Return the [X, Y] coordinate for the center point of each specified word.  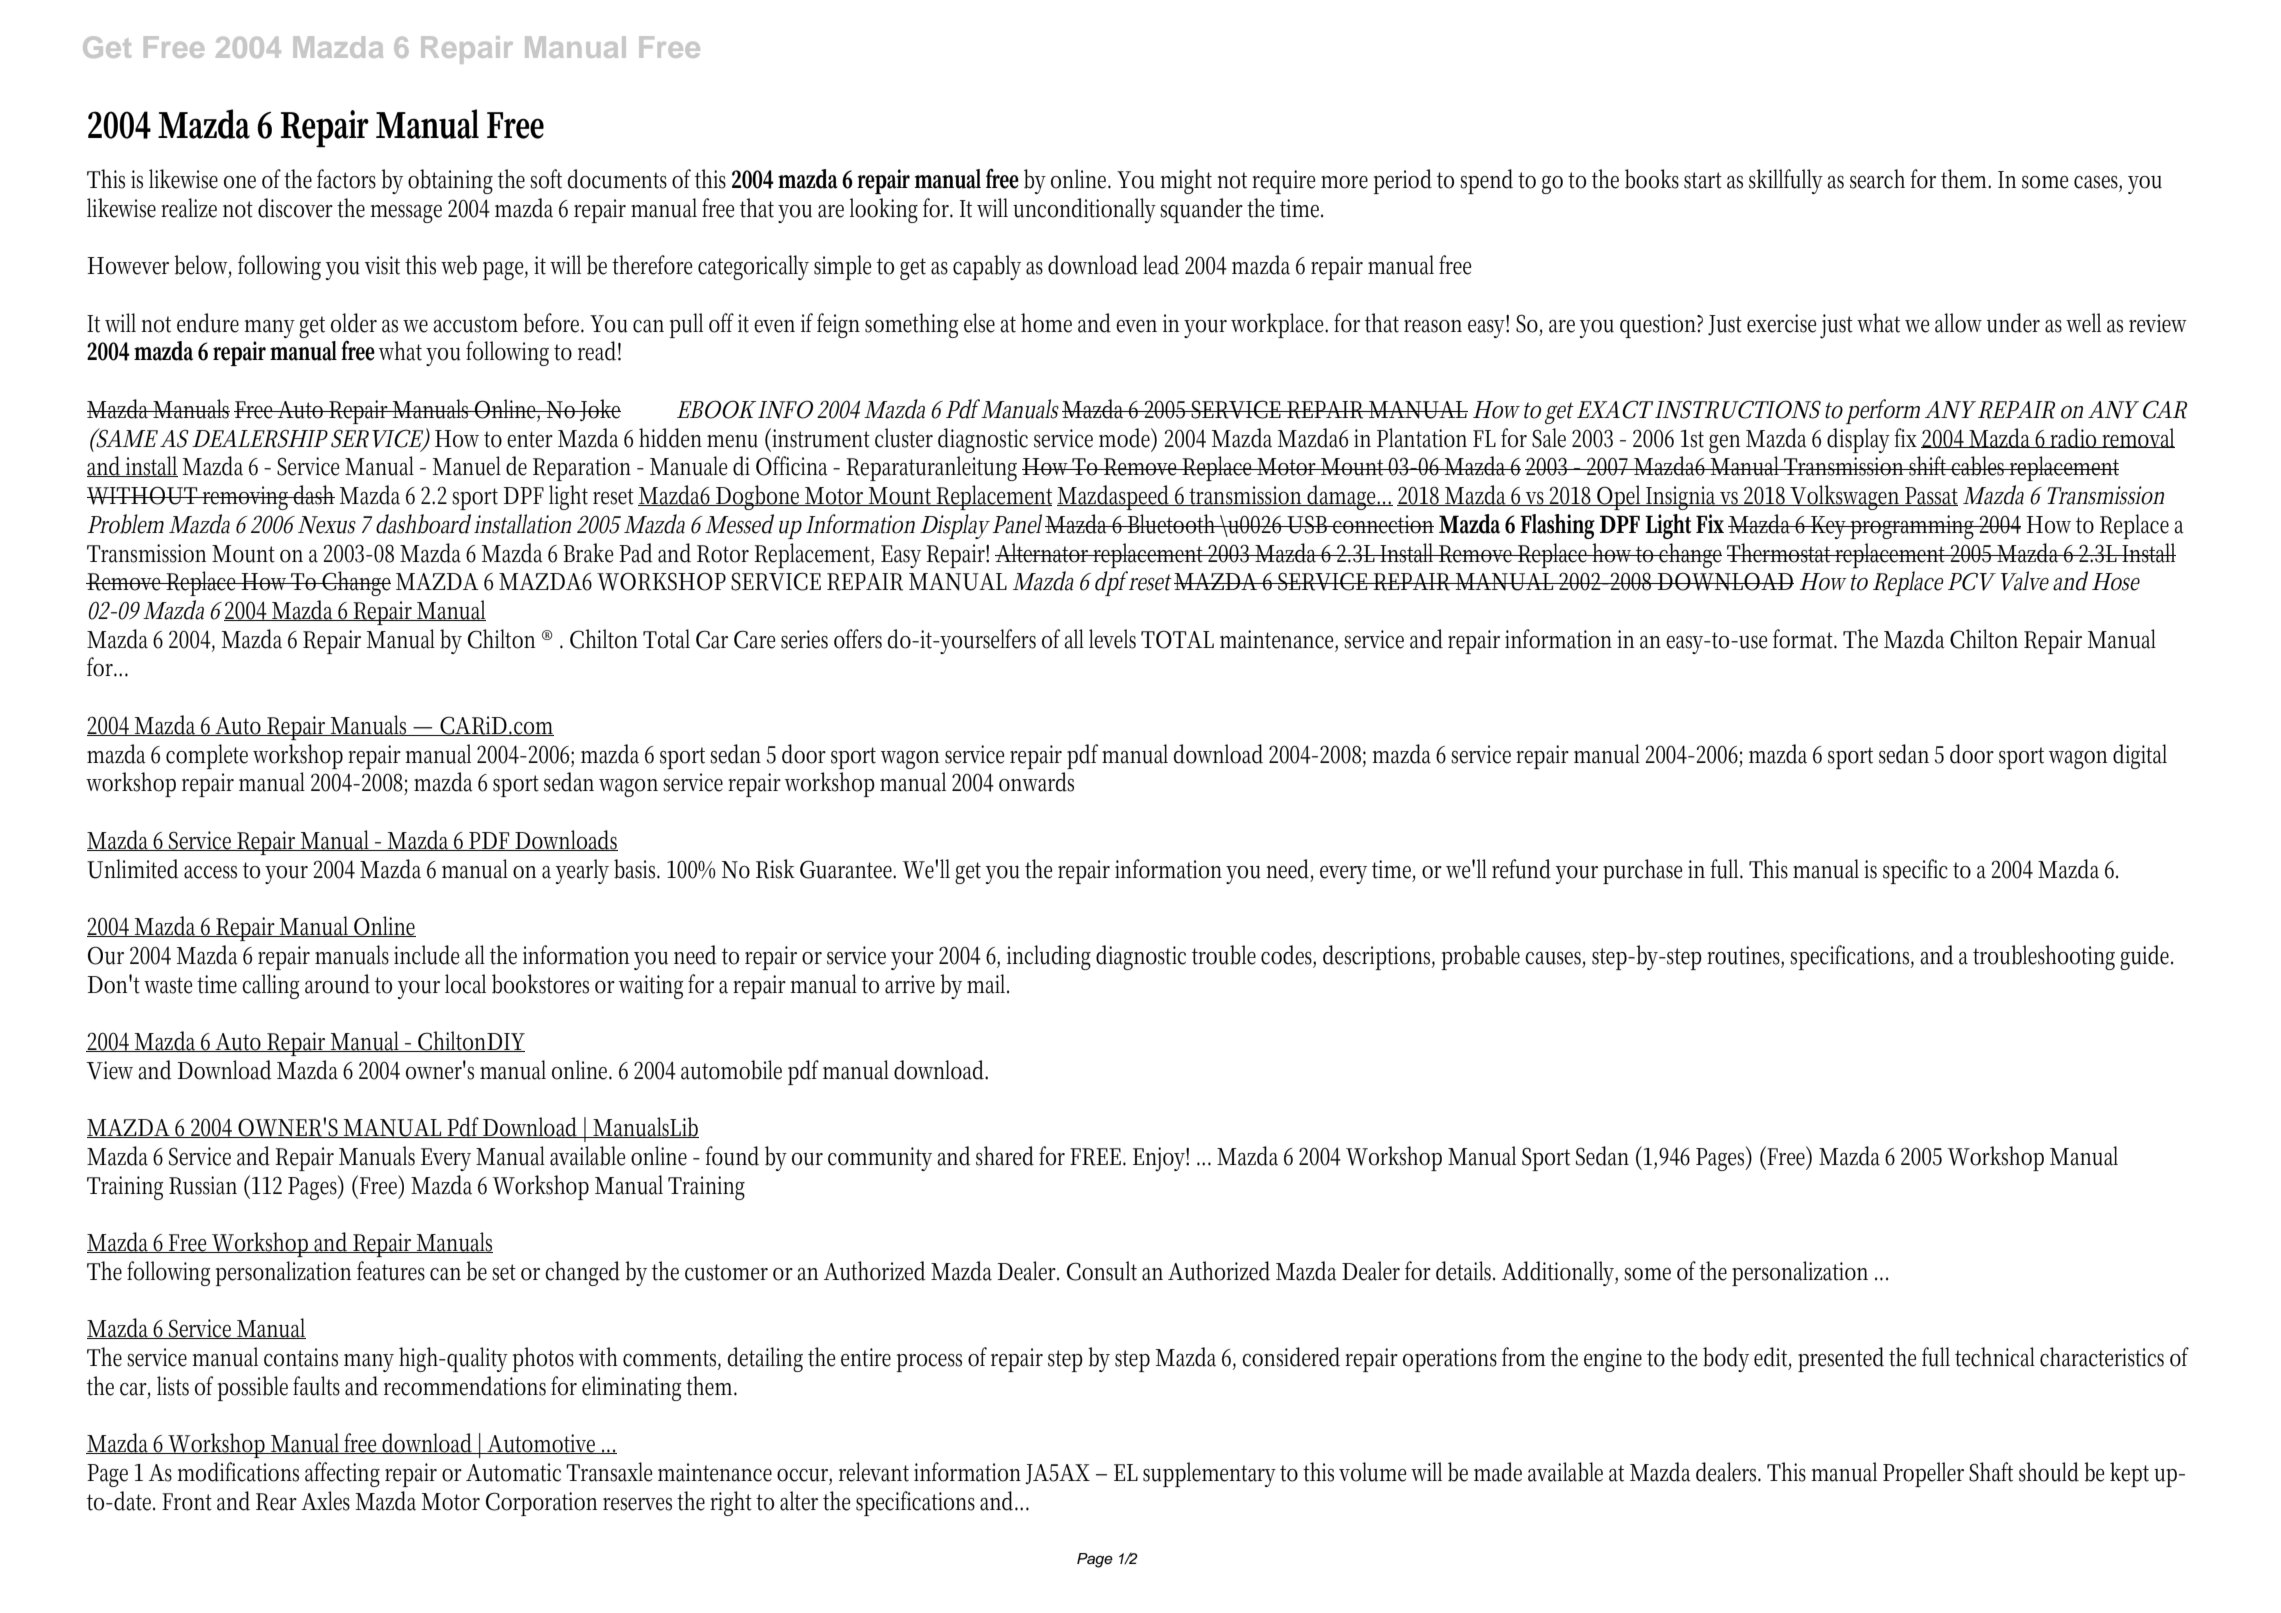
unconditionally [1084, 210]
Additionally [1560, 1273]
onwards [1036, 782]
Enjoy [1161, 1159]
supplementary [1209, 1474]
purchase [1642, 871]
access [210, 872]
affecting [342, 1474]
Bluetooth [1173, 524]
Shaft [1991, 1472]
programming [1914, 527]
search [1877, 179]
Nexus [327, 525]
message [406, 214]
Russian [203, 1185]
